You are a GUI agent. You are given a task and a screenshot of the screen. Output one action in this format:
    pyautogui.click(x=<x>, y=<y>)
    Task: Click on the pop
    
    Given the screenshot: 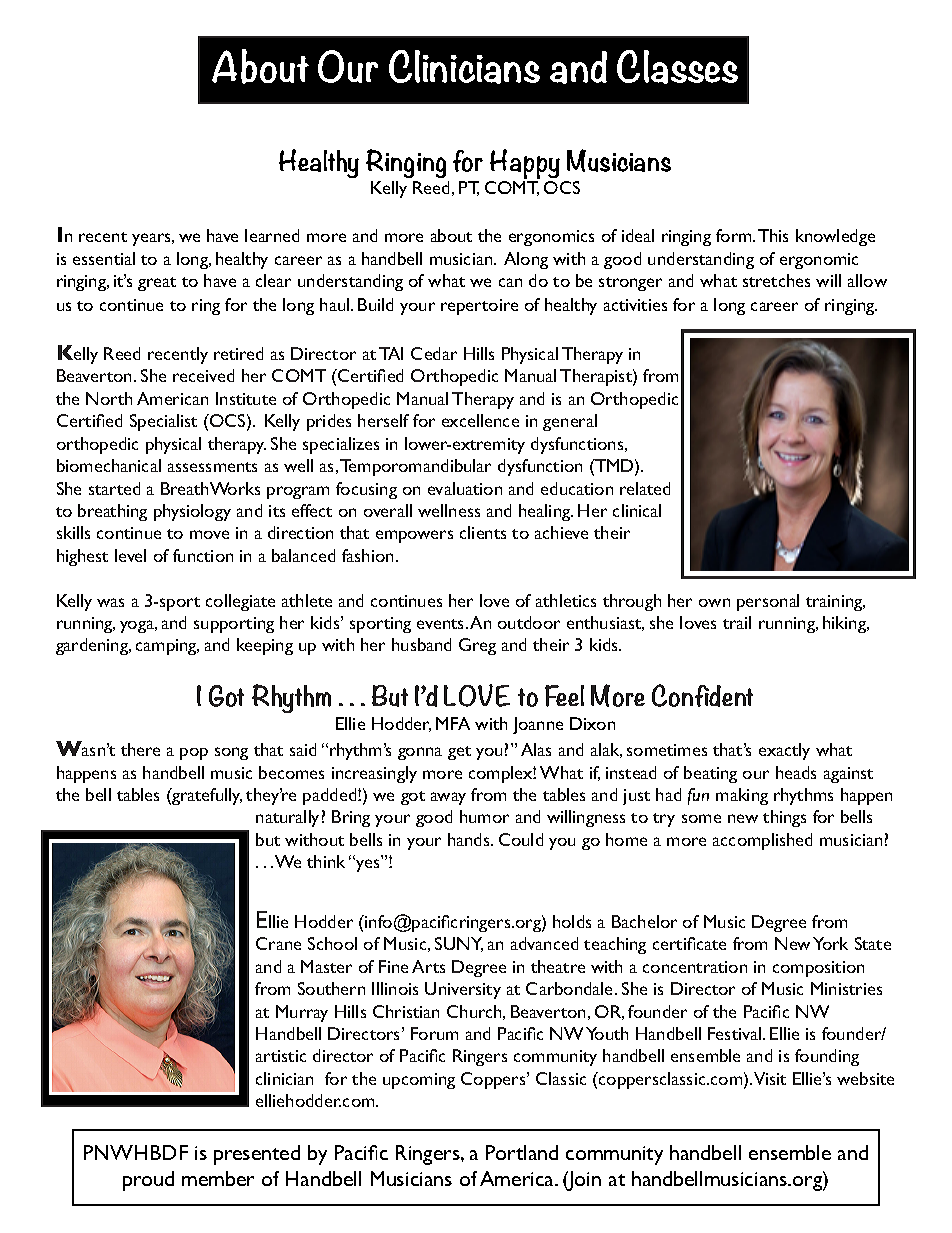 What is the action you would take?
    pyautogui.click(x=194, y=754)
